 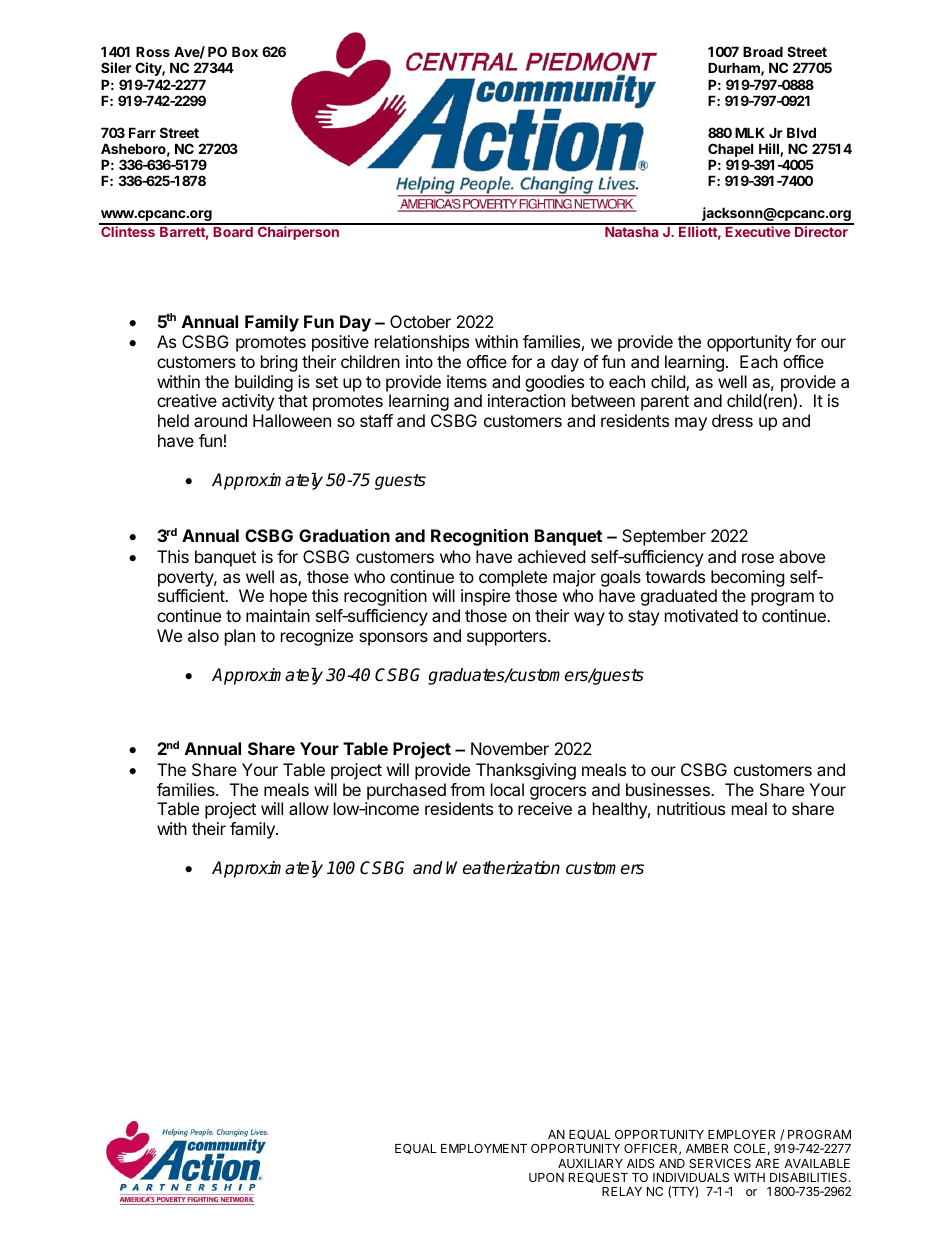 I want to click on inspire, so click(x=485, y=597).
